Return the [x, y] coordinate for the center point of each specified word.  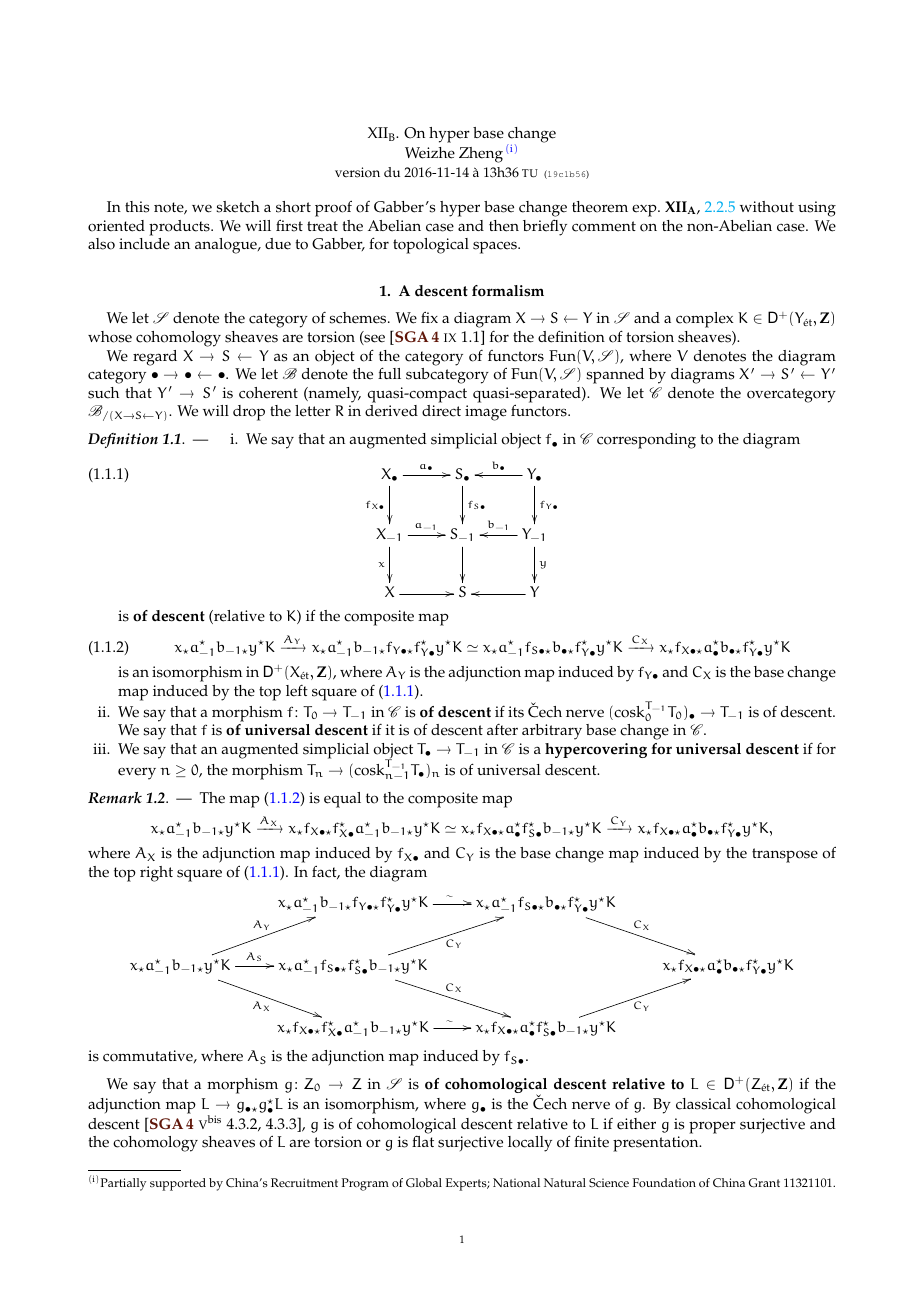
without [767, 207]
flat [423, 1141]
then [504, 226]
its [516, 712]
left [297, 691]
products [180, 228]
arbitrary [552, 732]
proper [712, 1127]
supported [178, 1184]
